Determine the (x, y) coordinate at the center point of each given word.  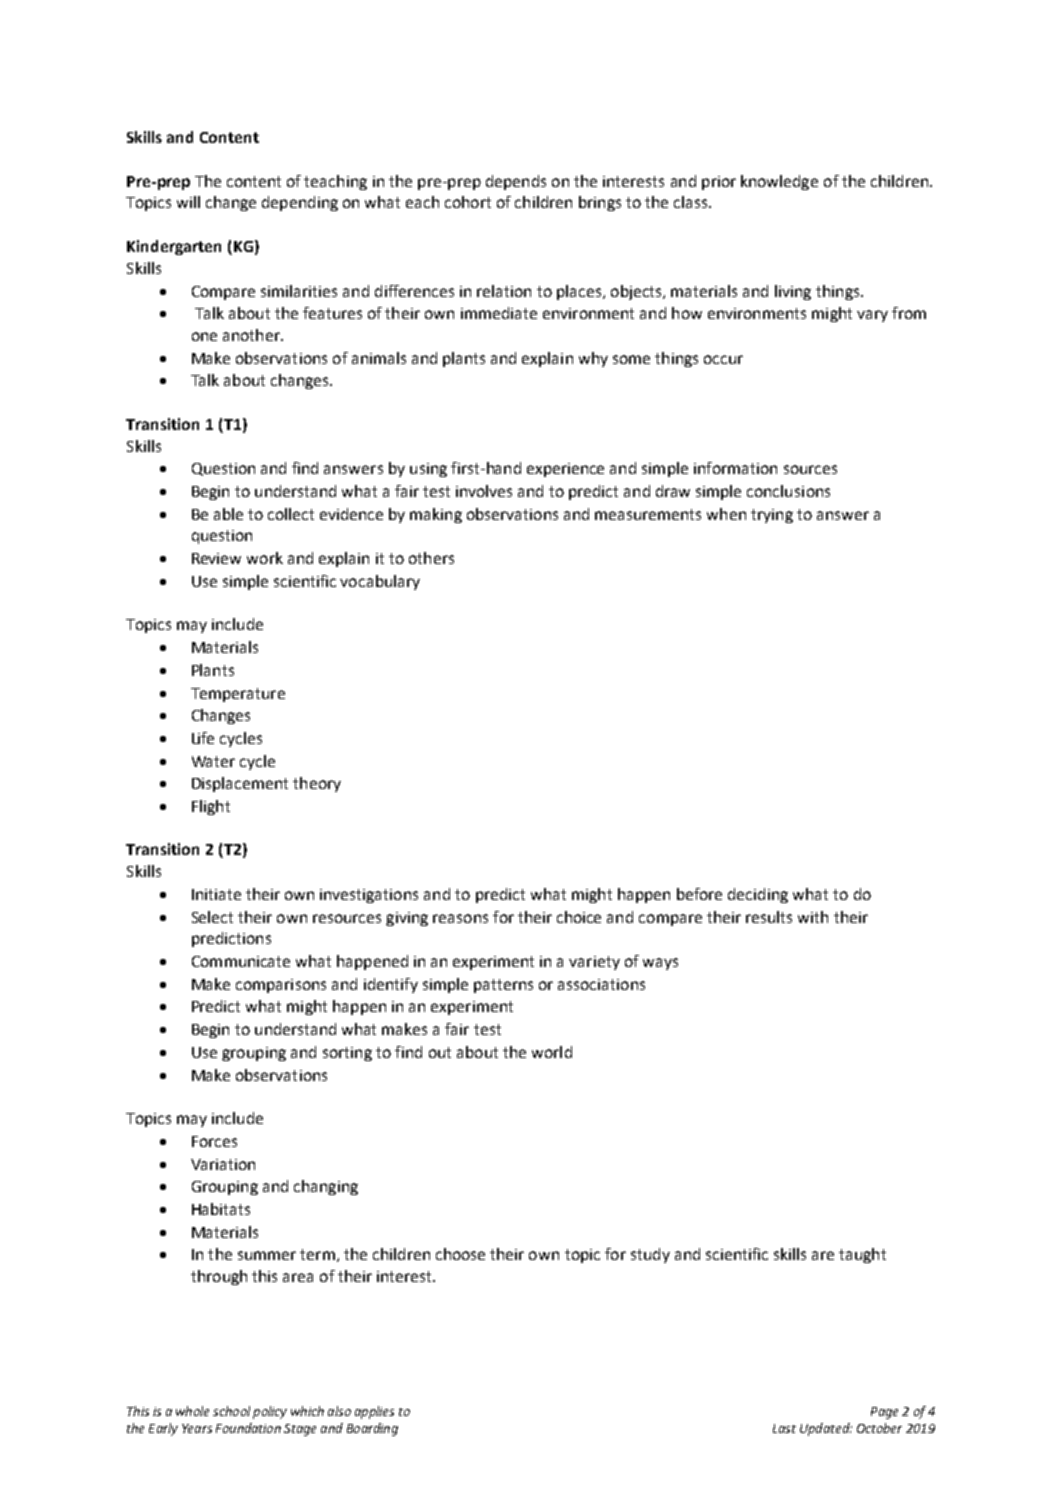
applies (374, 1412)
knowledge (779, 182)
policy (270, 1412)
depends (516, 182)
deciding (758, 895)
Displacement (240, 784)
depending (300, 203)
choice (579, 917)
